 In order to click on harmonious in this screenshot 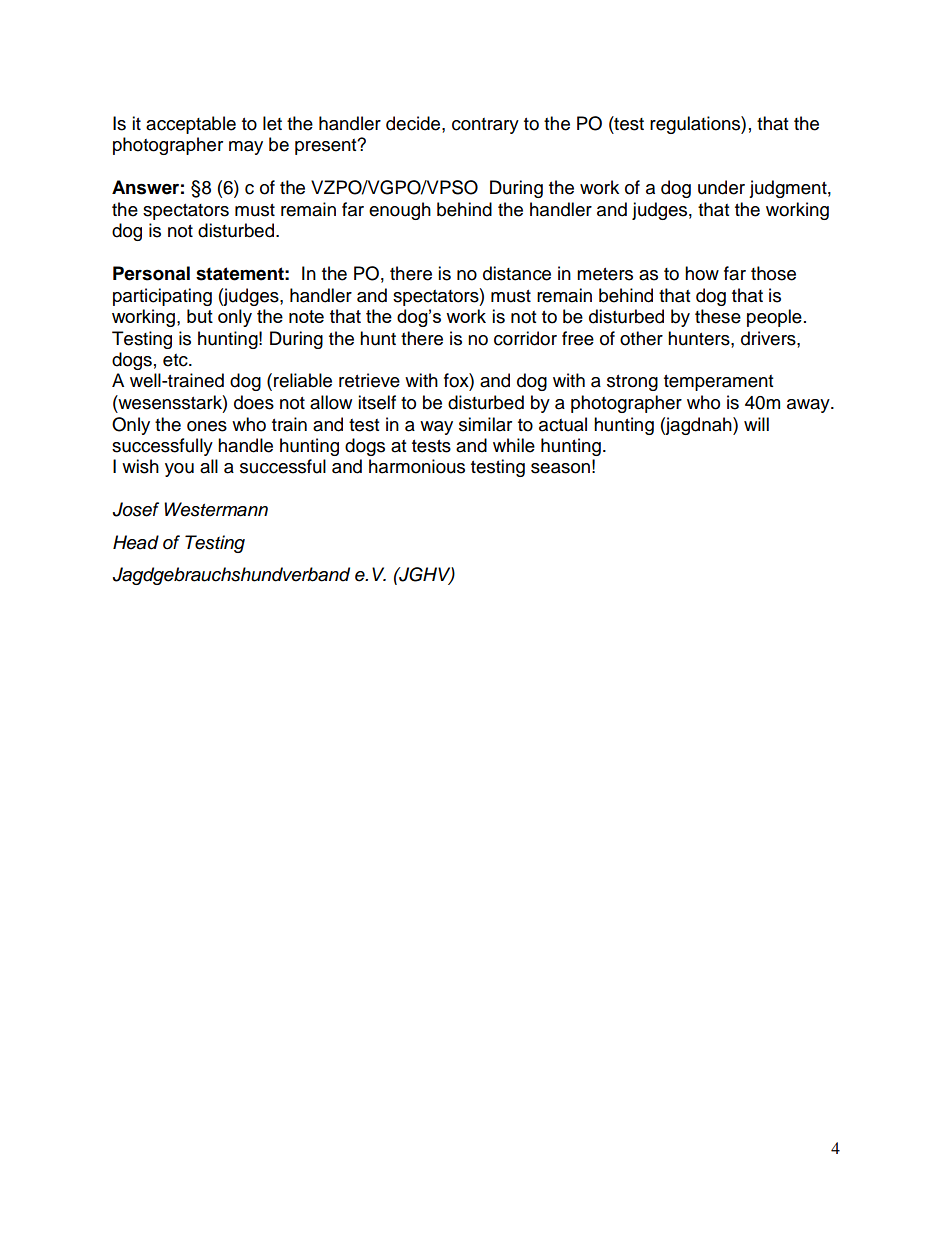, I will do `click(417, 466)`.
